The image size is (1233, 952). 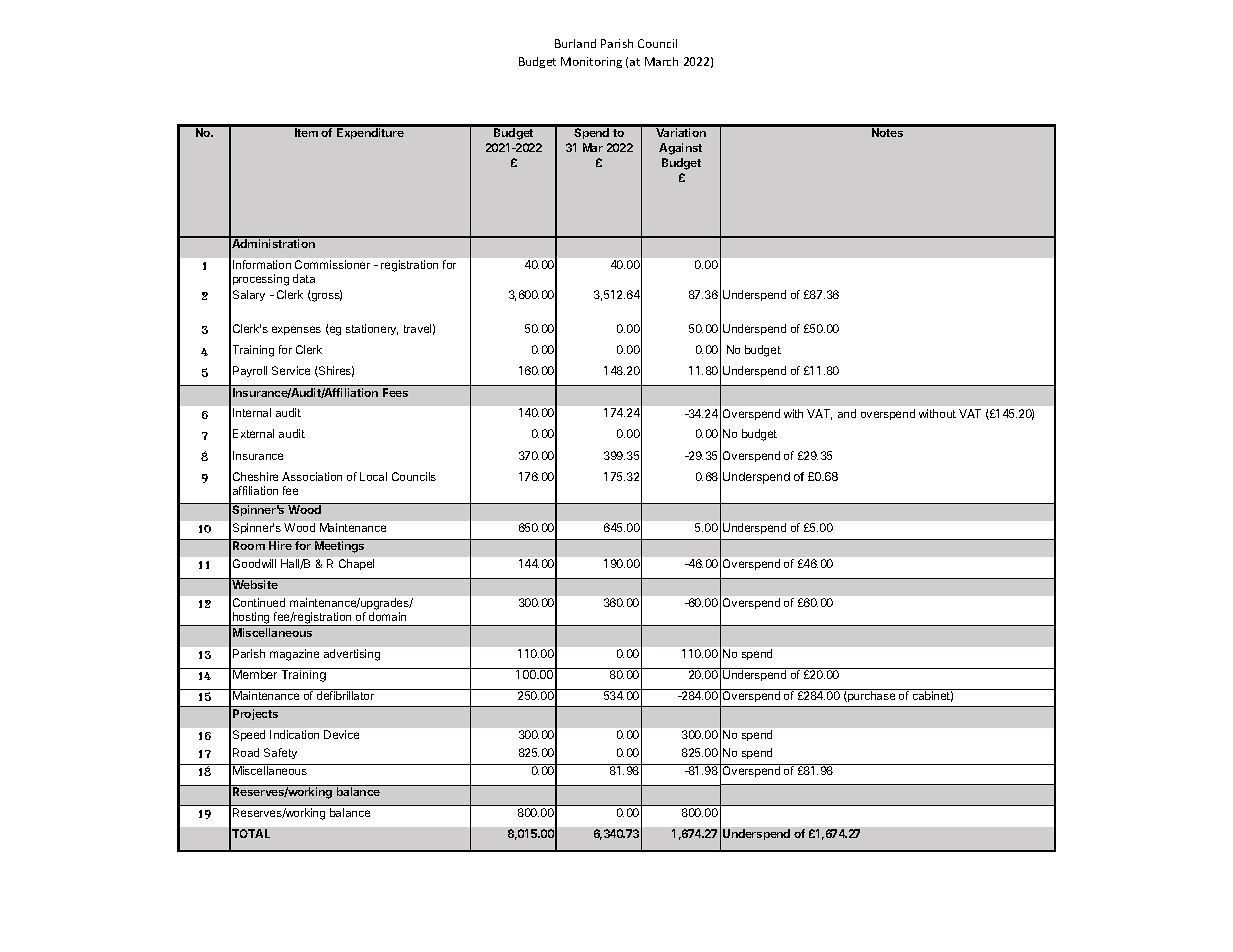 I want to click on Device, so click(x=341, y=734).
